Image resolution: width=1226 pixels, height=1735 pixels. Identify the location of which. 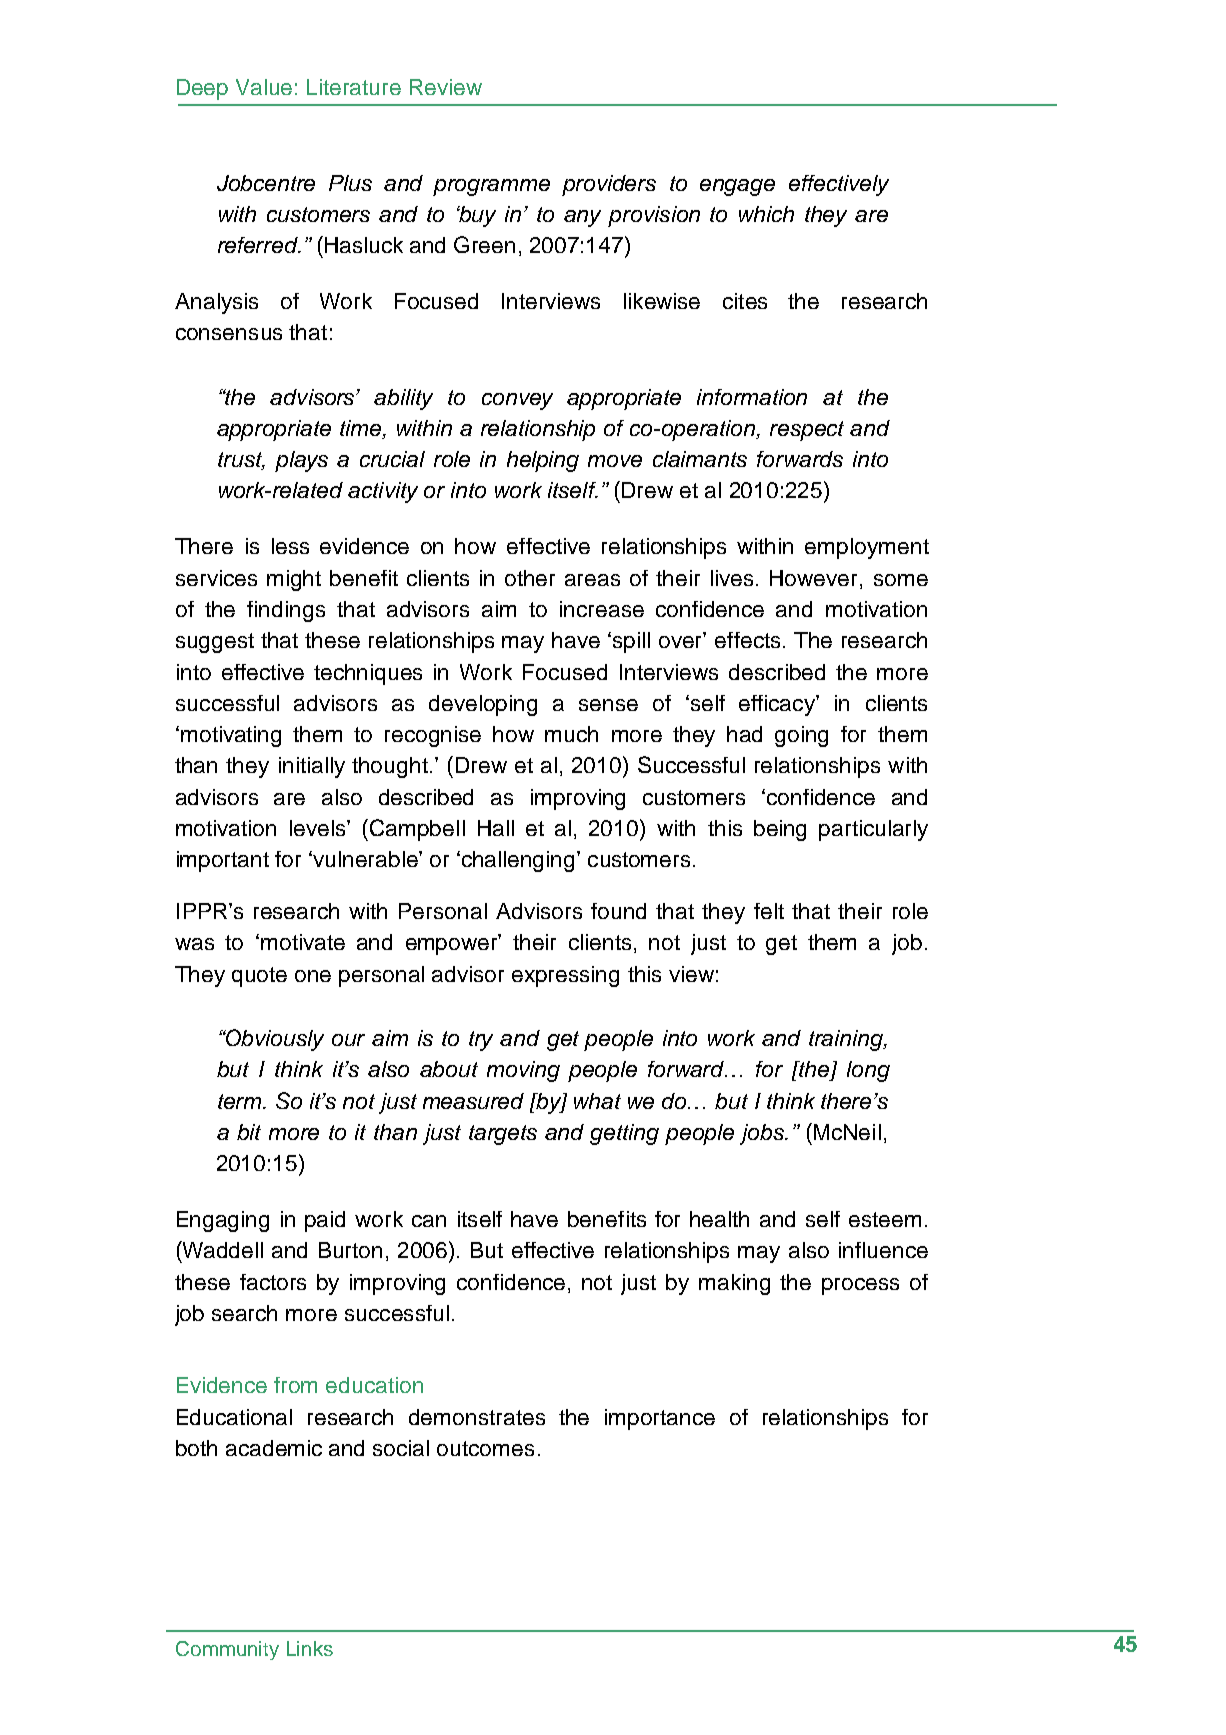
(766, 214).
